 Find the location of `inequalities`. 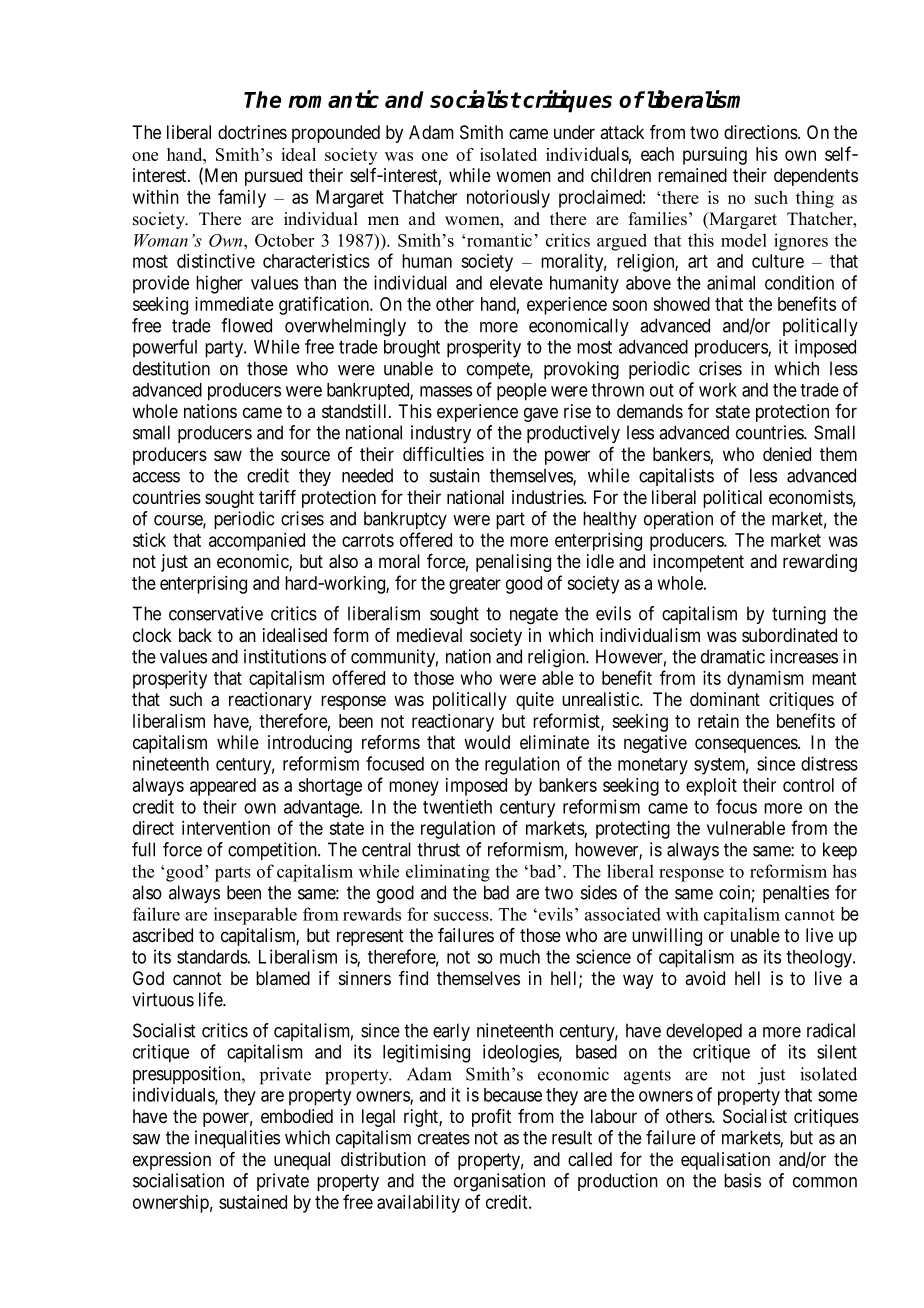

inequalities is located at coordinates (237, 1139).
